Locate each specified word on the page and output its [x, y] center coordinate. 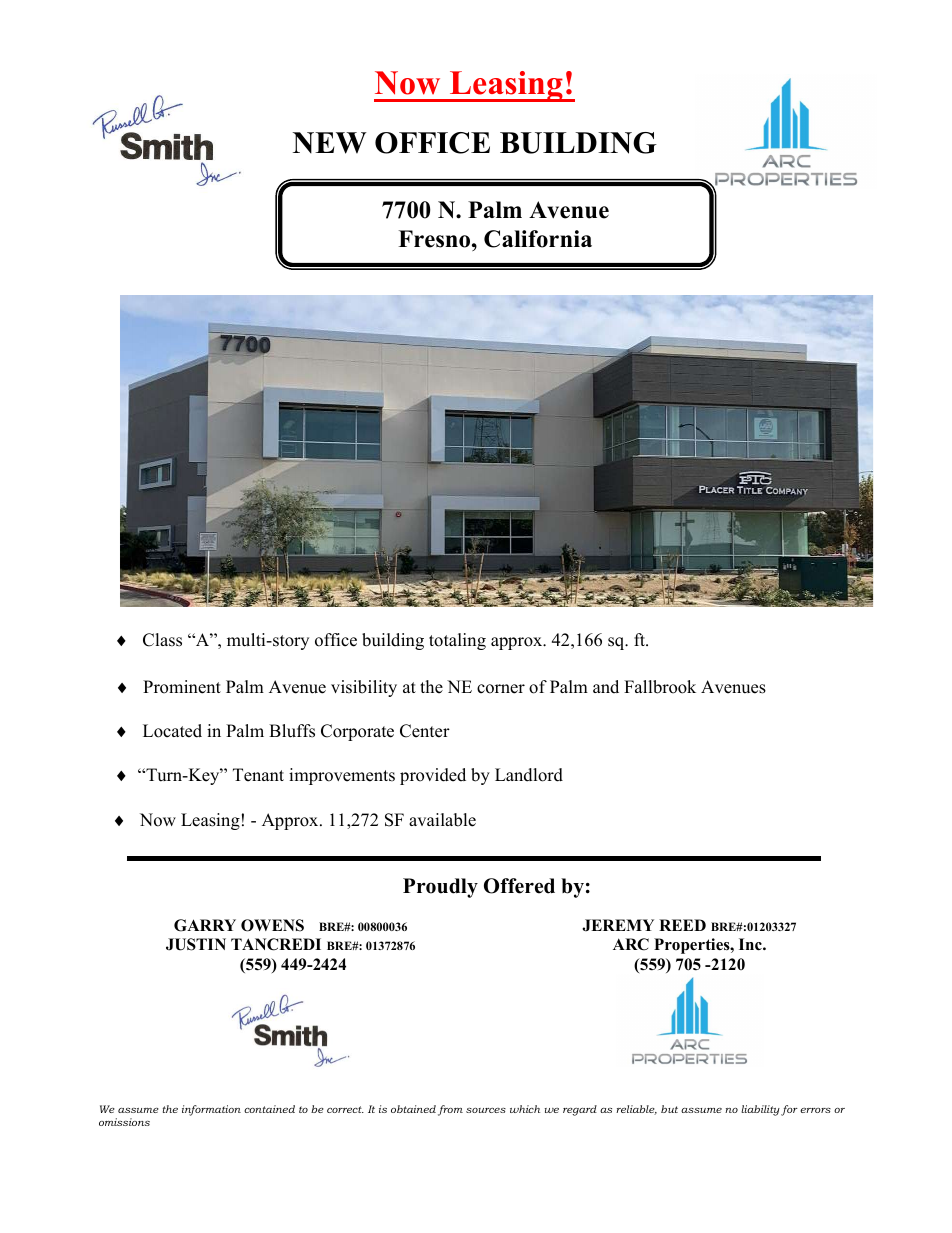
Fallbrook [660, 687]
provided [433, 776]
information [211, 1110]
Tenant [258, 775]
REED [682, 925]
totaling [457, 641]
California [538, 239]
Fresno [435, 239]
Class [162, 640]
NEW [330, 143]
